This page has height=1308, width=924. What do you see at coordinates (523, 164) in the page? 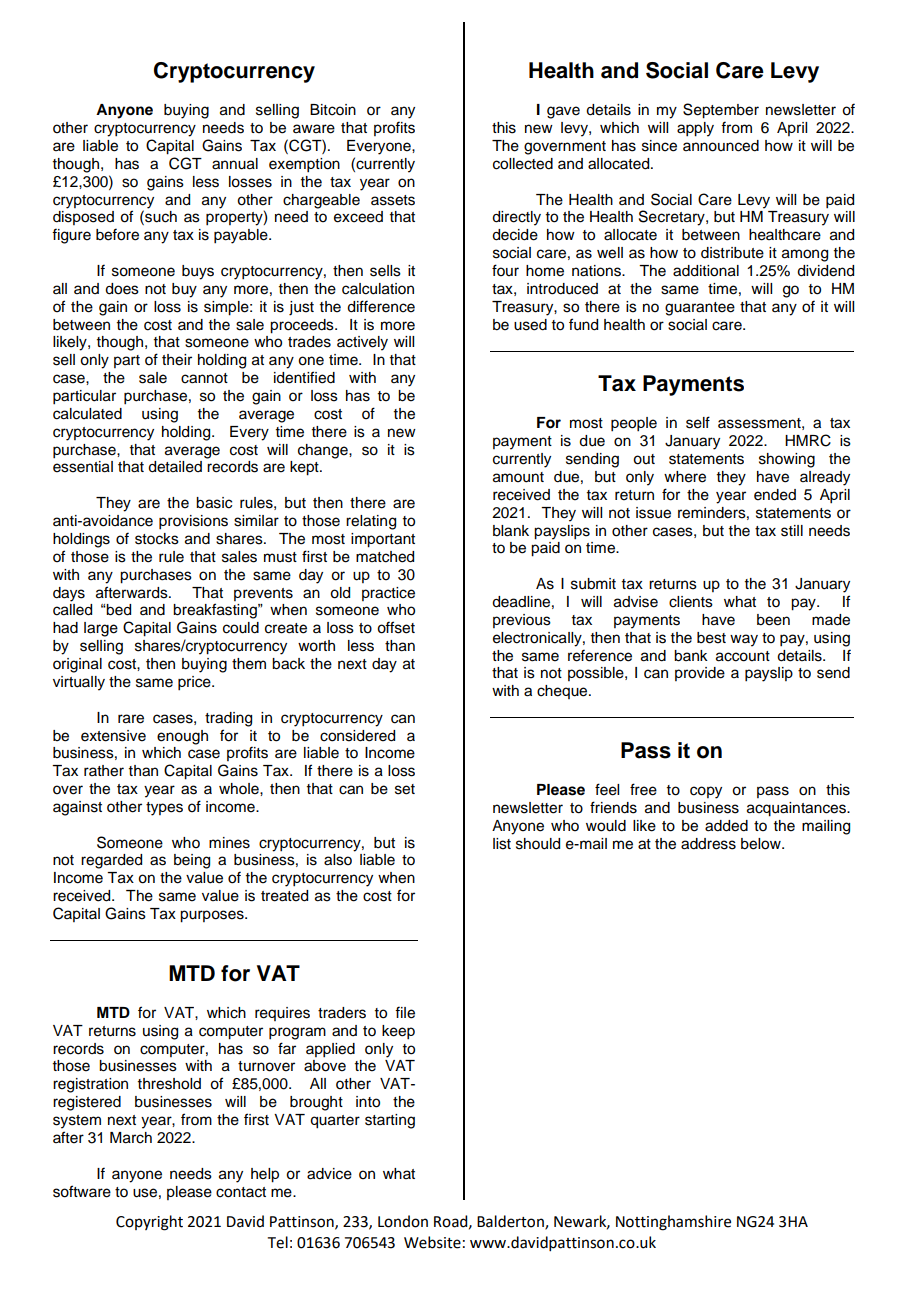
I see `collected` at bounding box center [523, 164].
